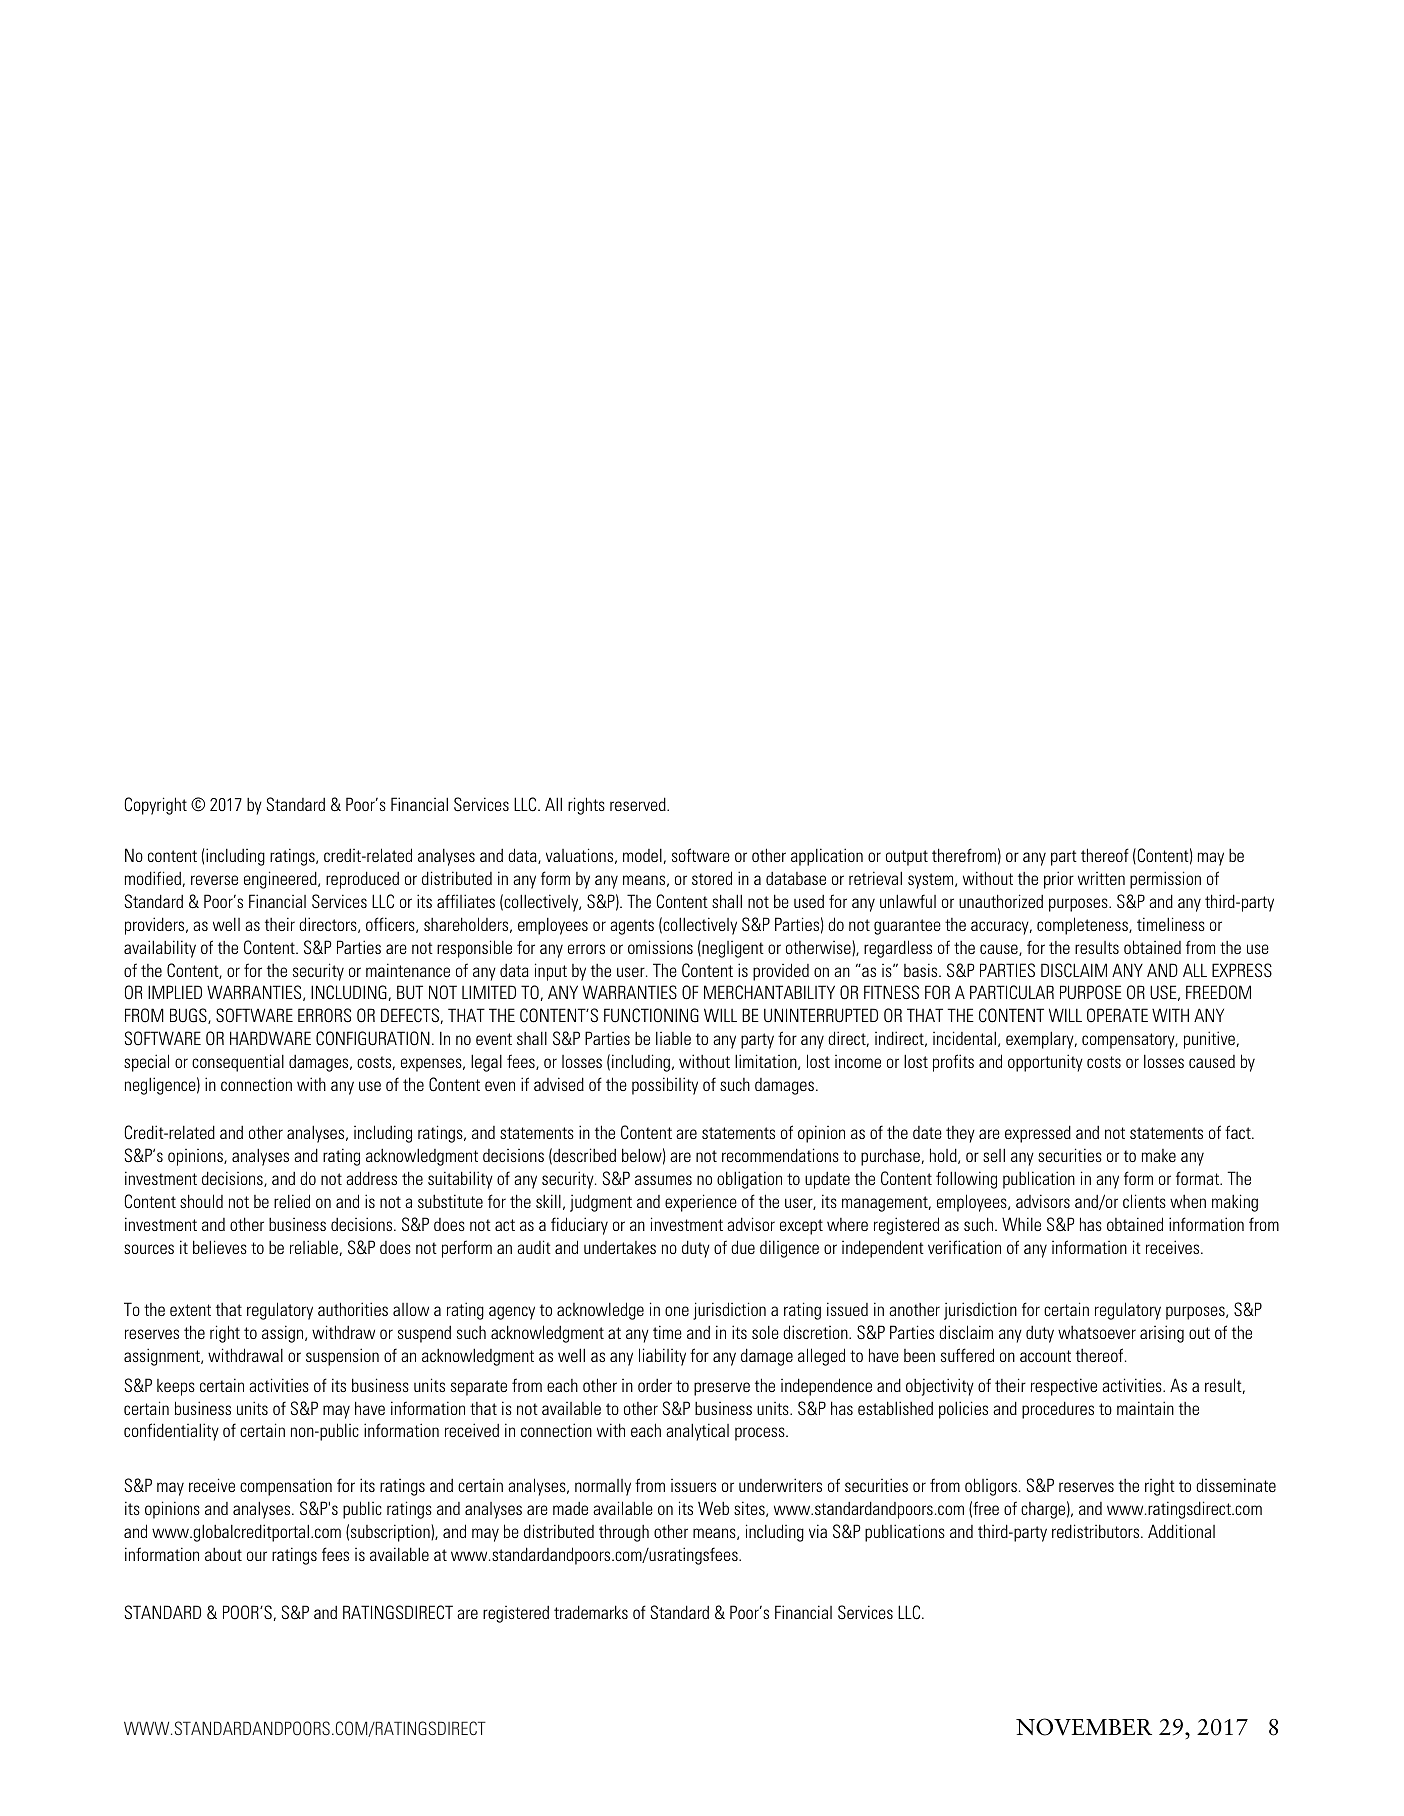 The image size is (1404, 1816). I want to click on written, so click(1101, 878).
